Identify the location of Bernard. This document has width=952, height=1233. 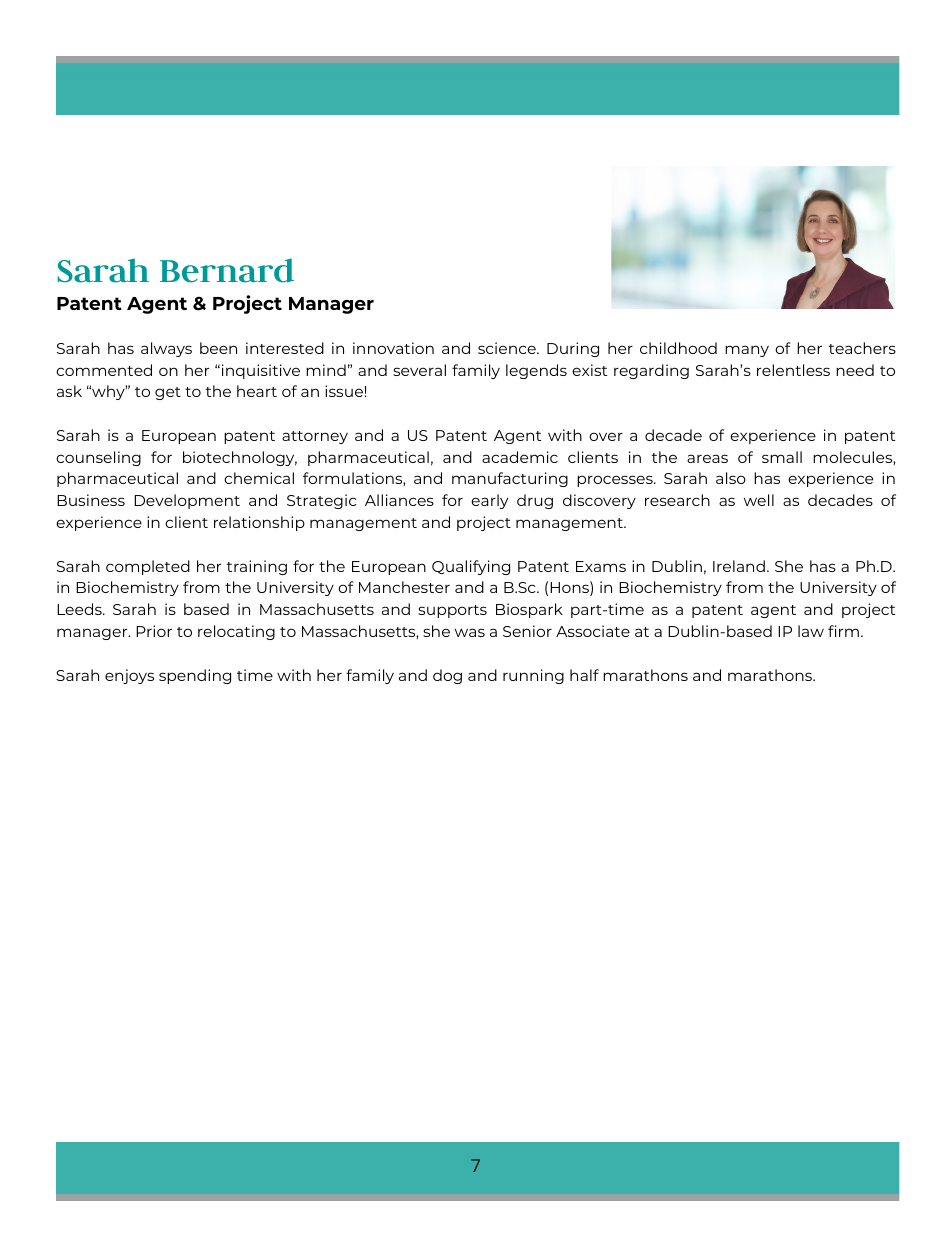
(227, 270).
